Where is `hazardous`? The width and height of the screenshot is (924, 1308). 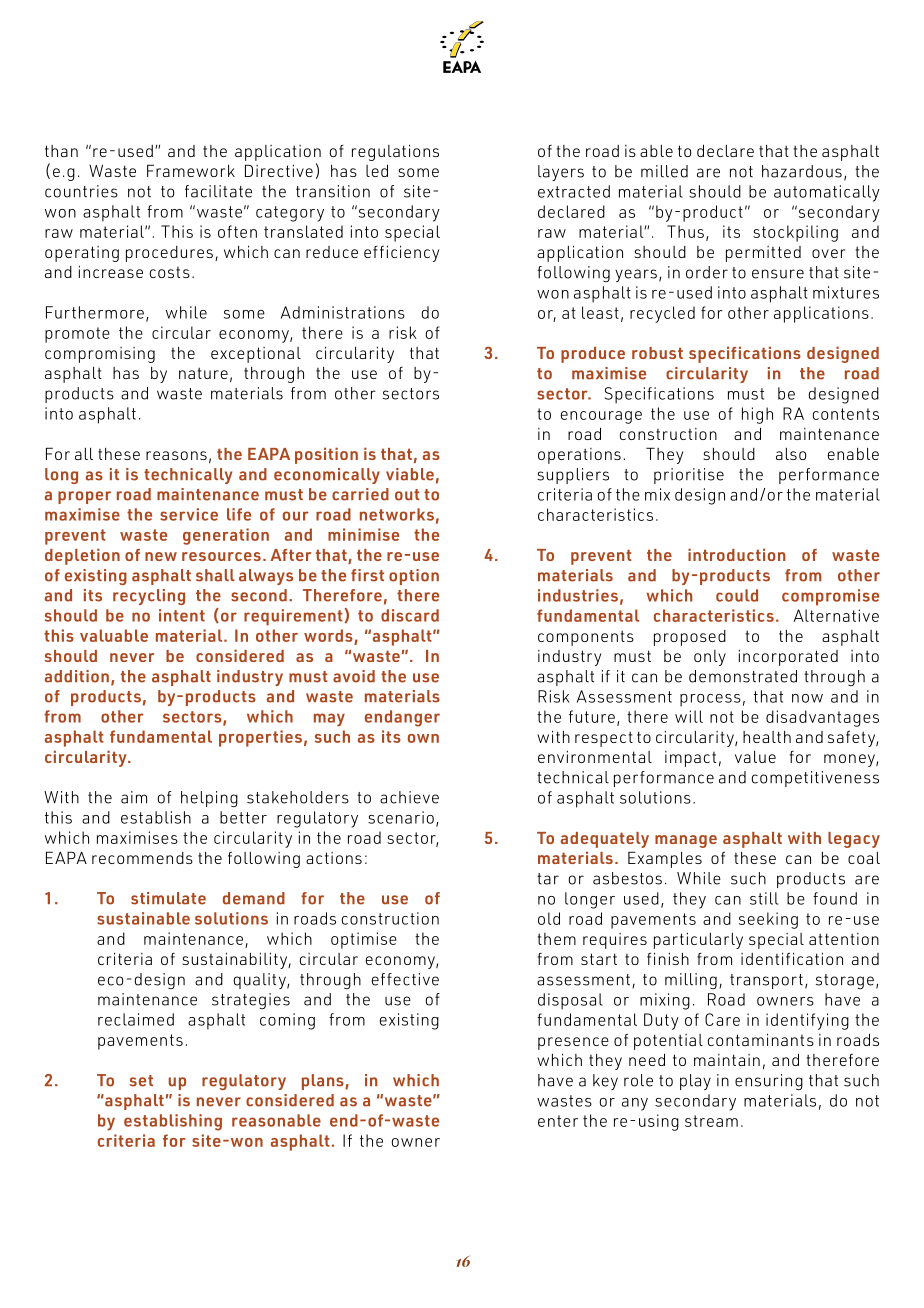
hazardous is located at coordinates (802, 171).
